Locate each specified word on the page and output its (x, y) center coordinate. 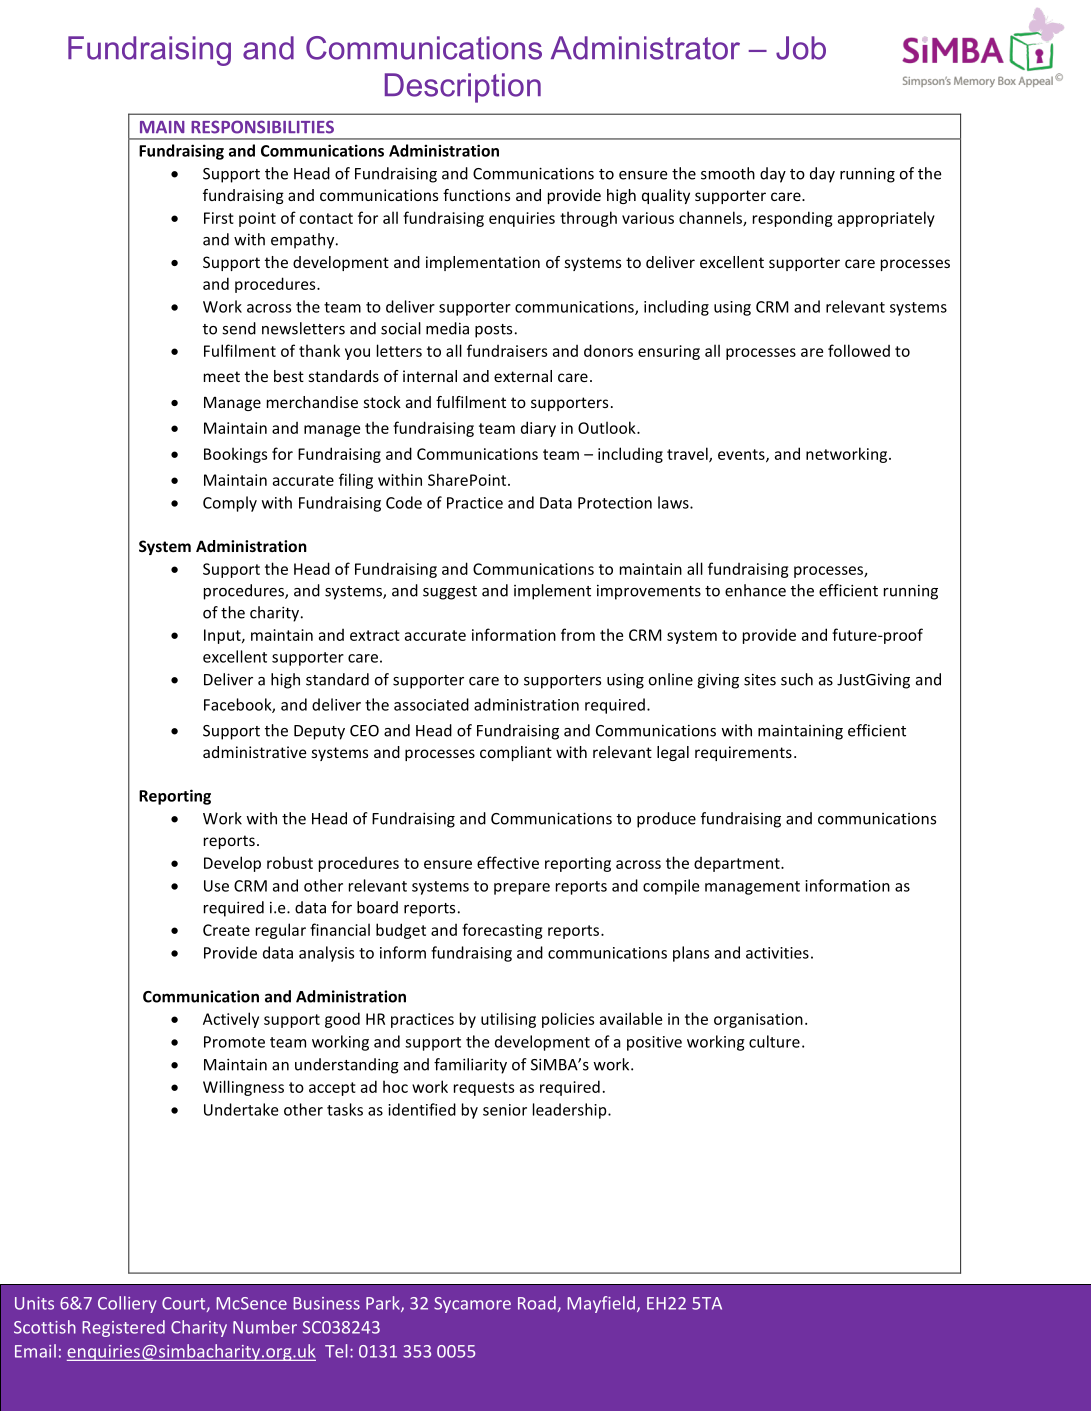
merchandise (312, 402)
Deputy (319, 732)
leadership (571, 1111)
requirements (743, 753)
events (742, 455)
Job (801, 48)
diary (538, 429)
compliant (516, 753)
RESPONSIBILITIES (262, 127)
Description (463, 88)
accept (332, 1089)
